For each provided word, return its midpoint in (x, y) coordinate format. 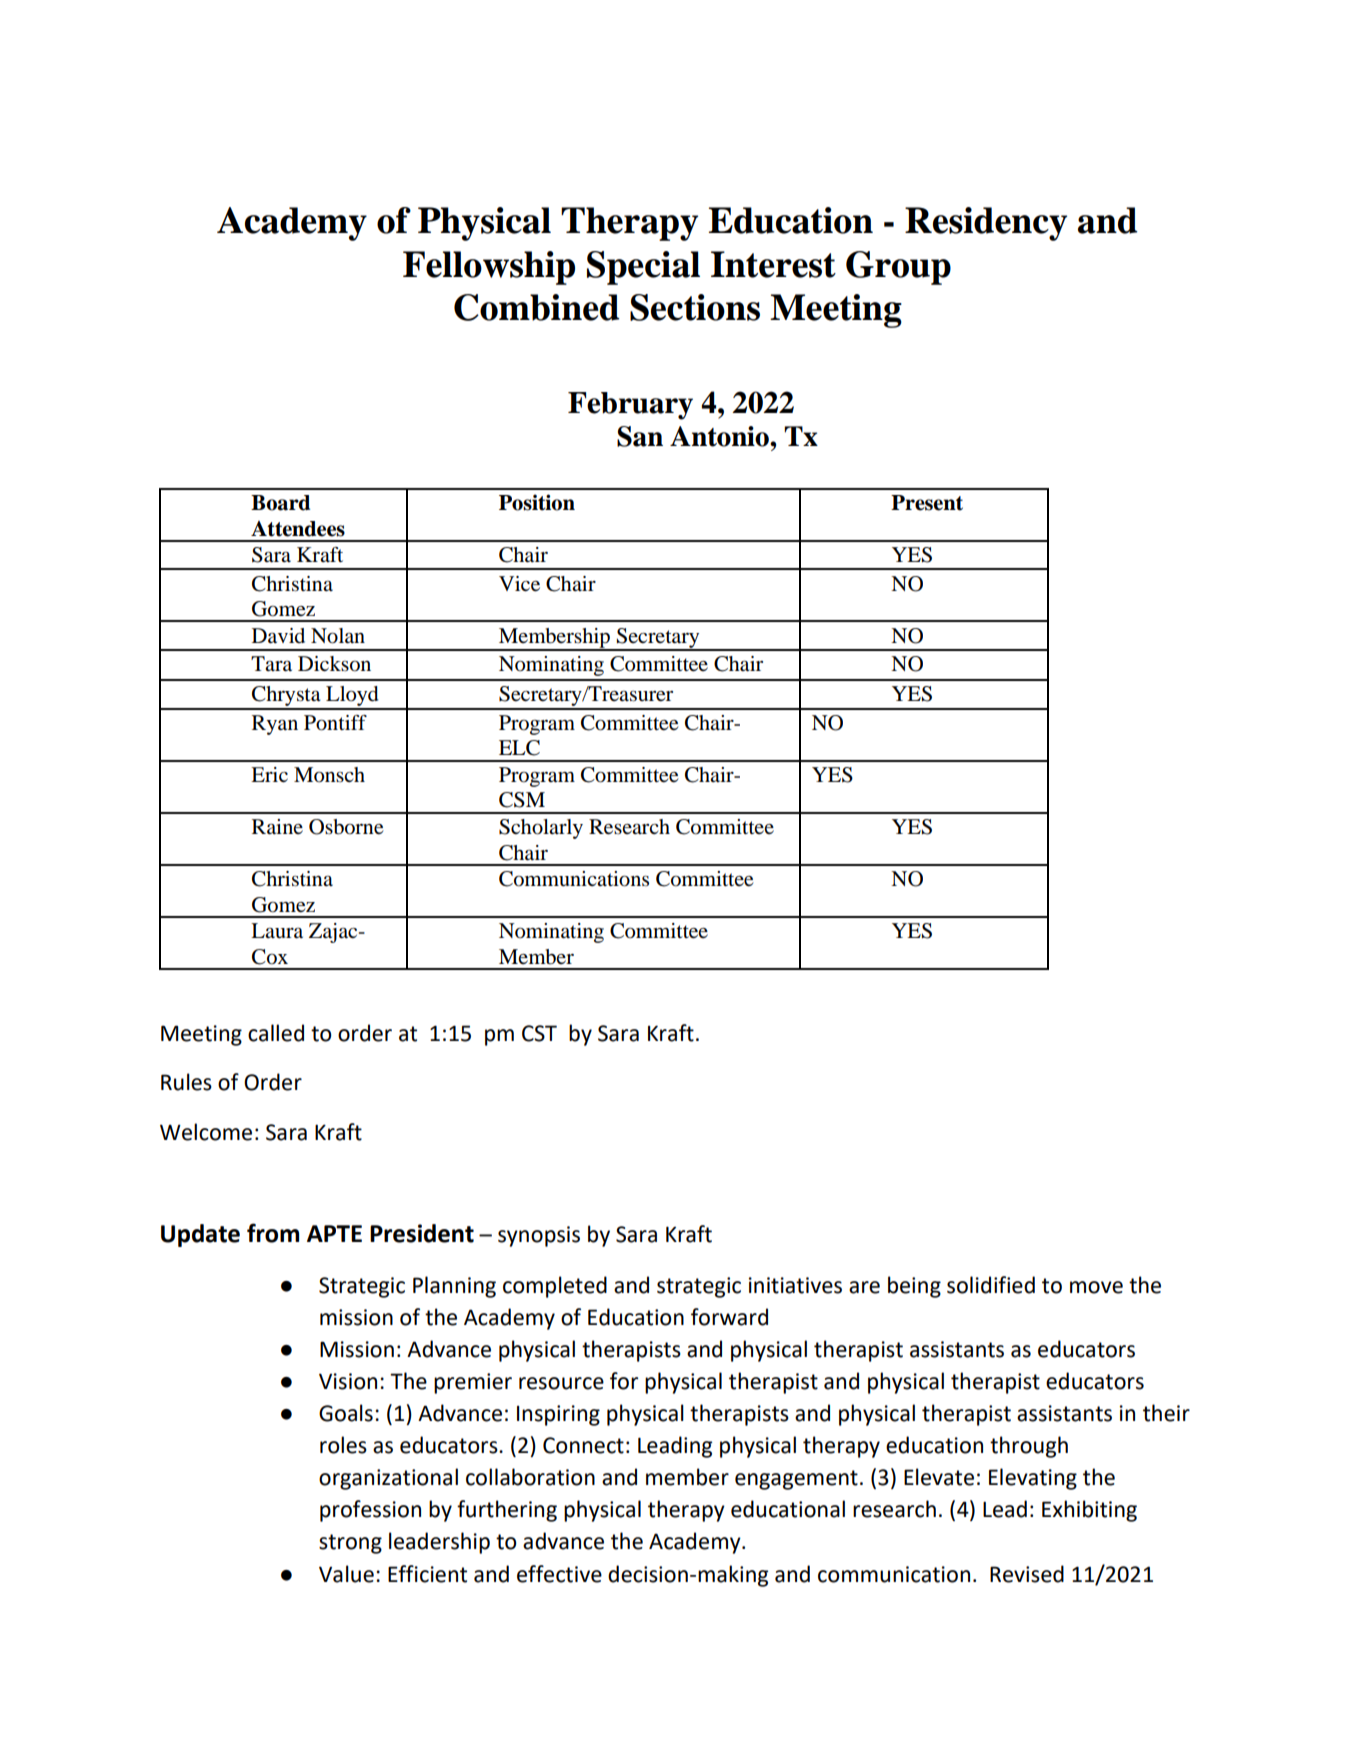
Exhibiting (1089, 1511)
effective (559, 1574)
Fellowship (489, 268)
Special (643, 268)
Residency (986, 224)
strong (350, 1544)
